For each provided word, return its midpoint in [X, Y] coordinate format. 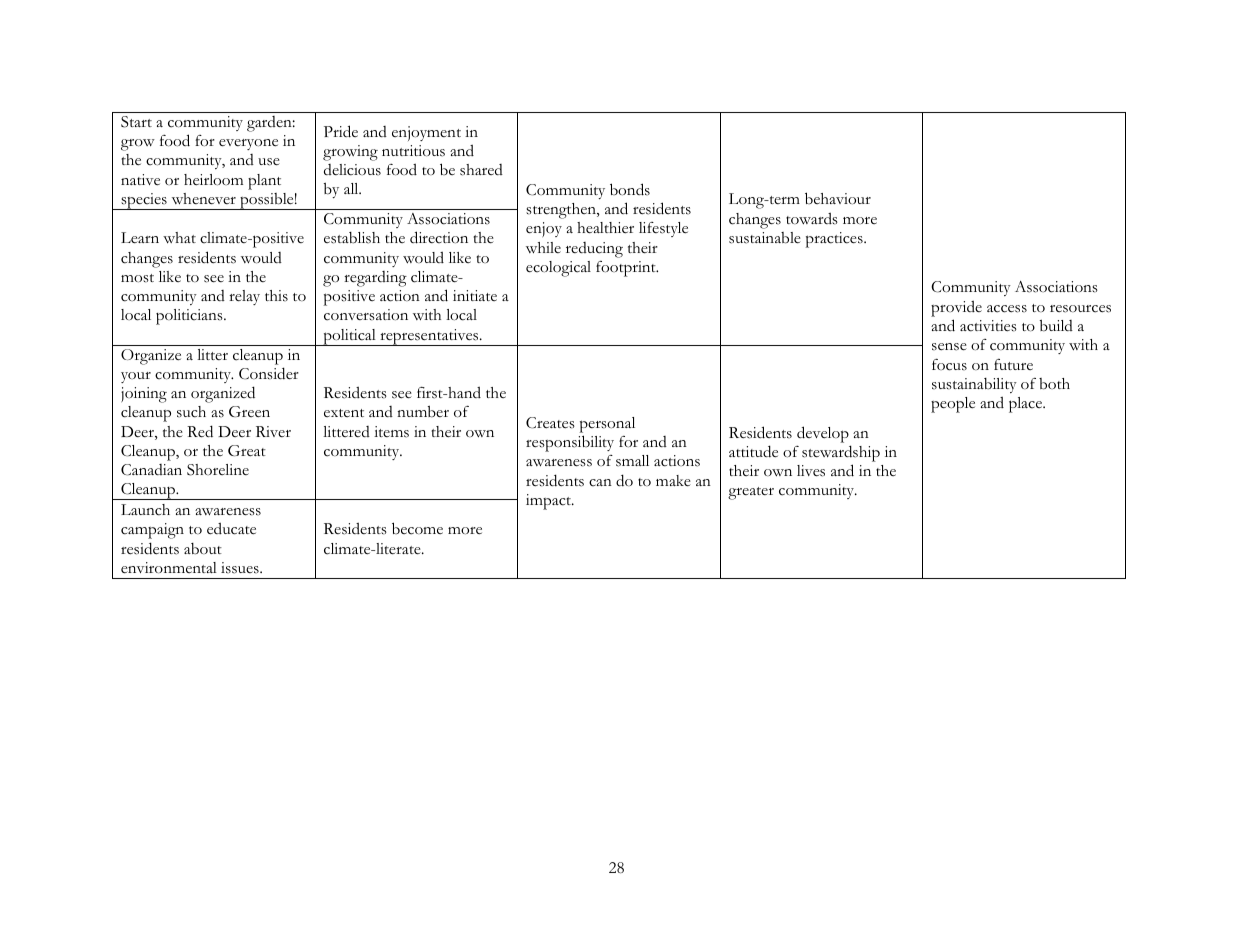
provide [956, 308]
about [203, 549]
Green [249, 412]
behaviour [838, 198]
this [276, 296]
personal [607, 425]
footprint [627, 269]
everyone [248, 144]
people [953, 405]
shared [481, 170]
